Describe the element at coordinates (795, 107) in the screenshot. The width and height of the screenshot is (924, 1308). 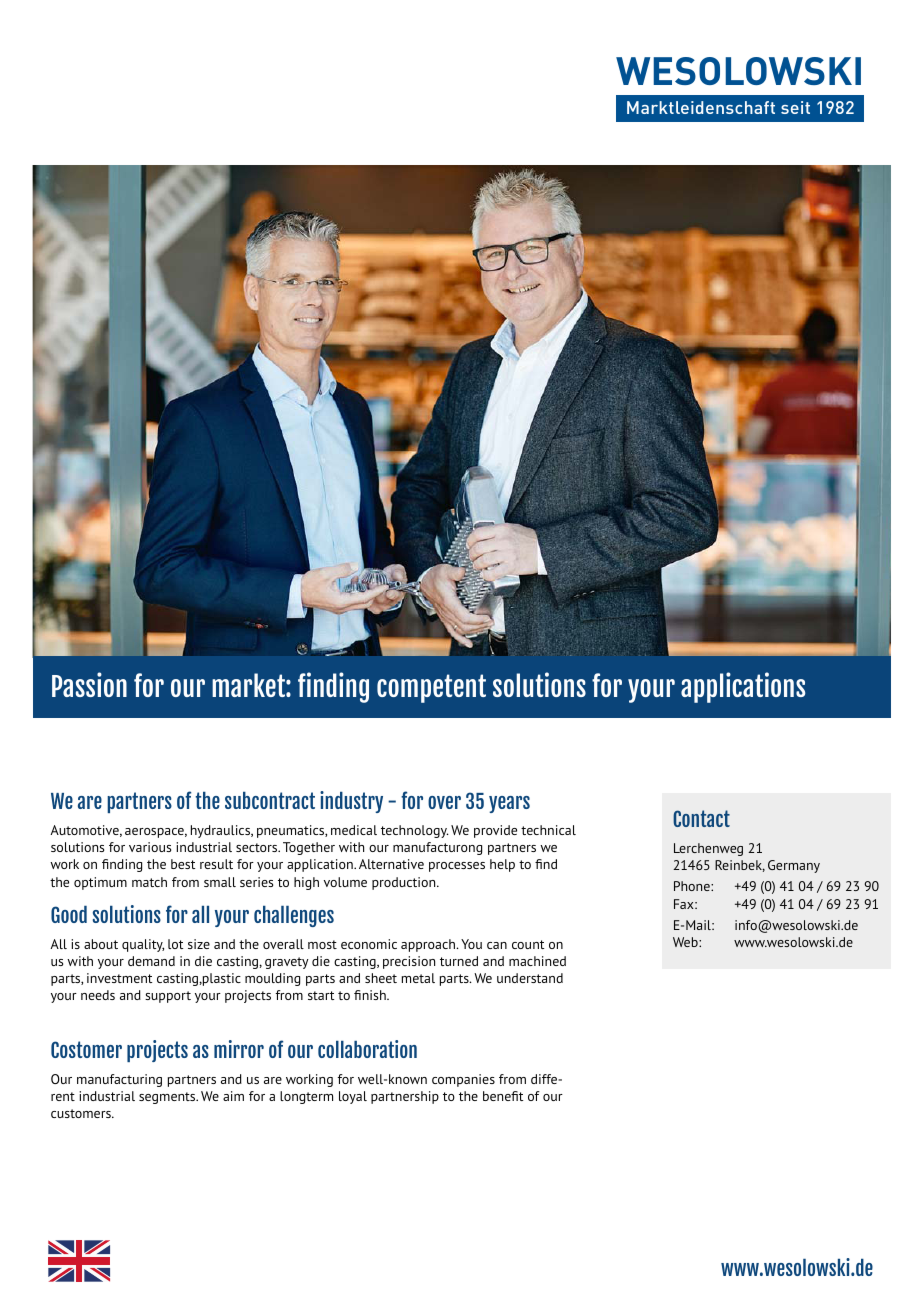
I see `seit` at that location.
